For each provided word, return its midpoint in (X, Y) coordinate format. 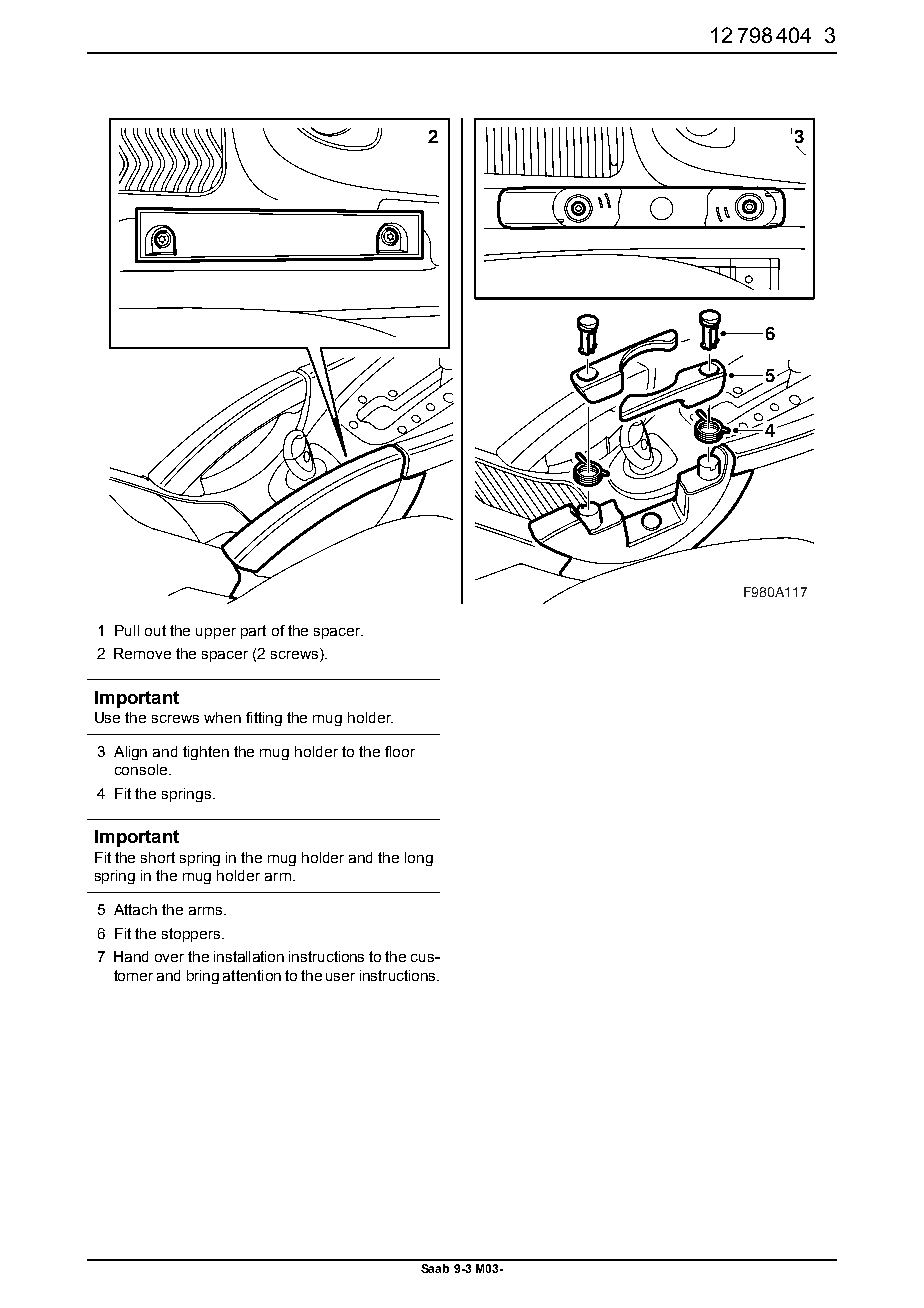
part (253, 632)
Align (130, 753)
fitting (264, 719)
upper (216, 633)
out (155, 630)
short (158, 857)
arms (207, 911)
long (419, 859)
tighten (206, 753)
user (340, 977)
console (142, 769)
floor (400, 751)
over (169, 958)
